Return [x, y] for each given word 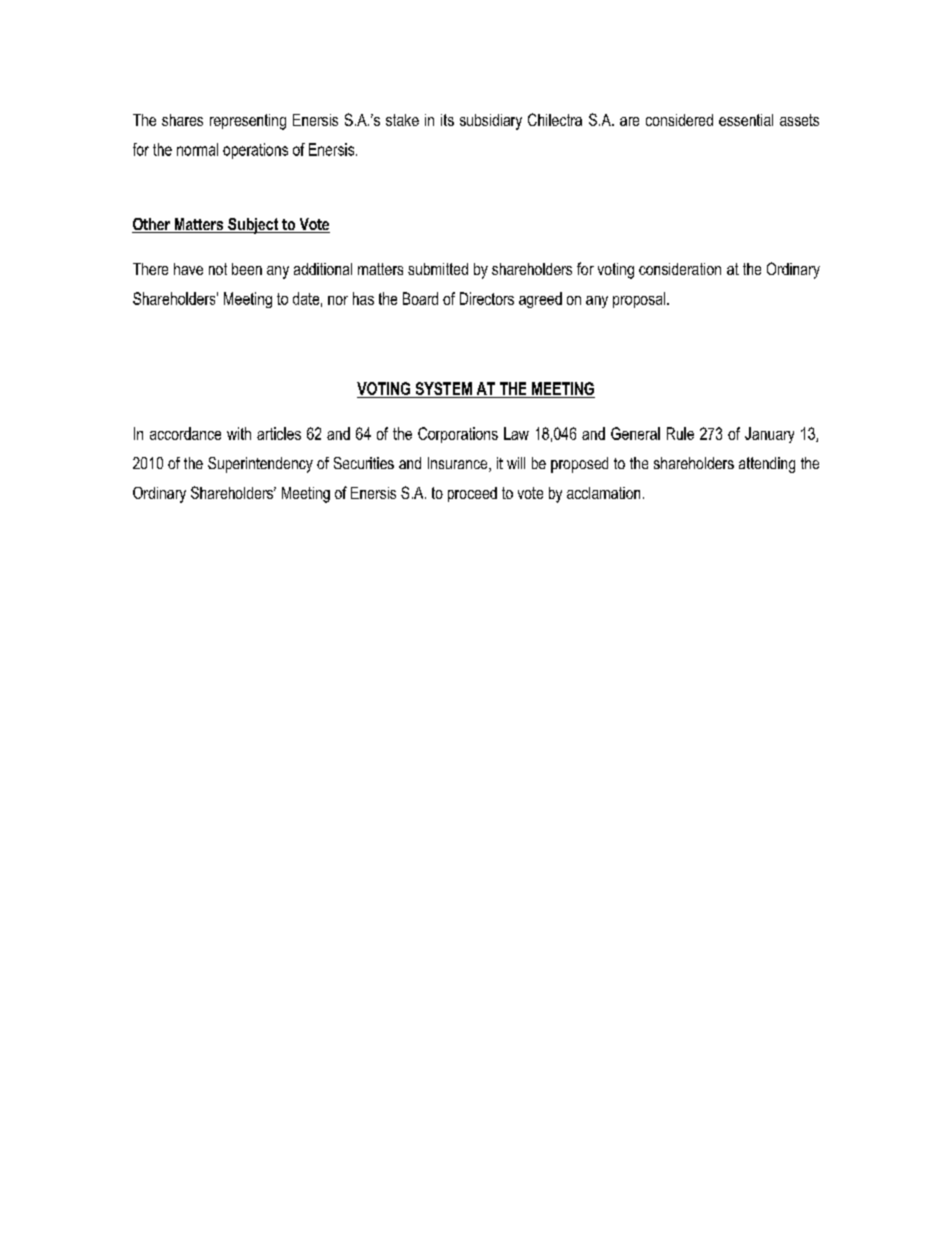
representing [248, 122]
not [218, 269]
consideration [680, 269]
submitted [438, 269]
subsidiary [491, 122]
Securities [364, 463]
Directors [487, 298]
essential [746, 120]
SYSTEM [444, 388]
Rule [680, 433]
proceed [472, 494]
